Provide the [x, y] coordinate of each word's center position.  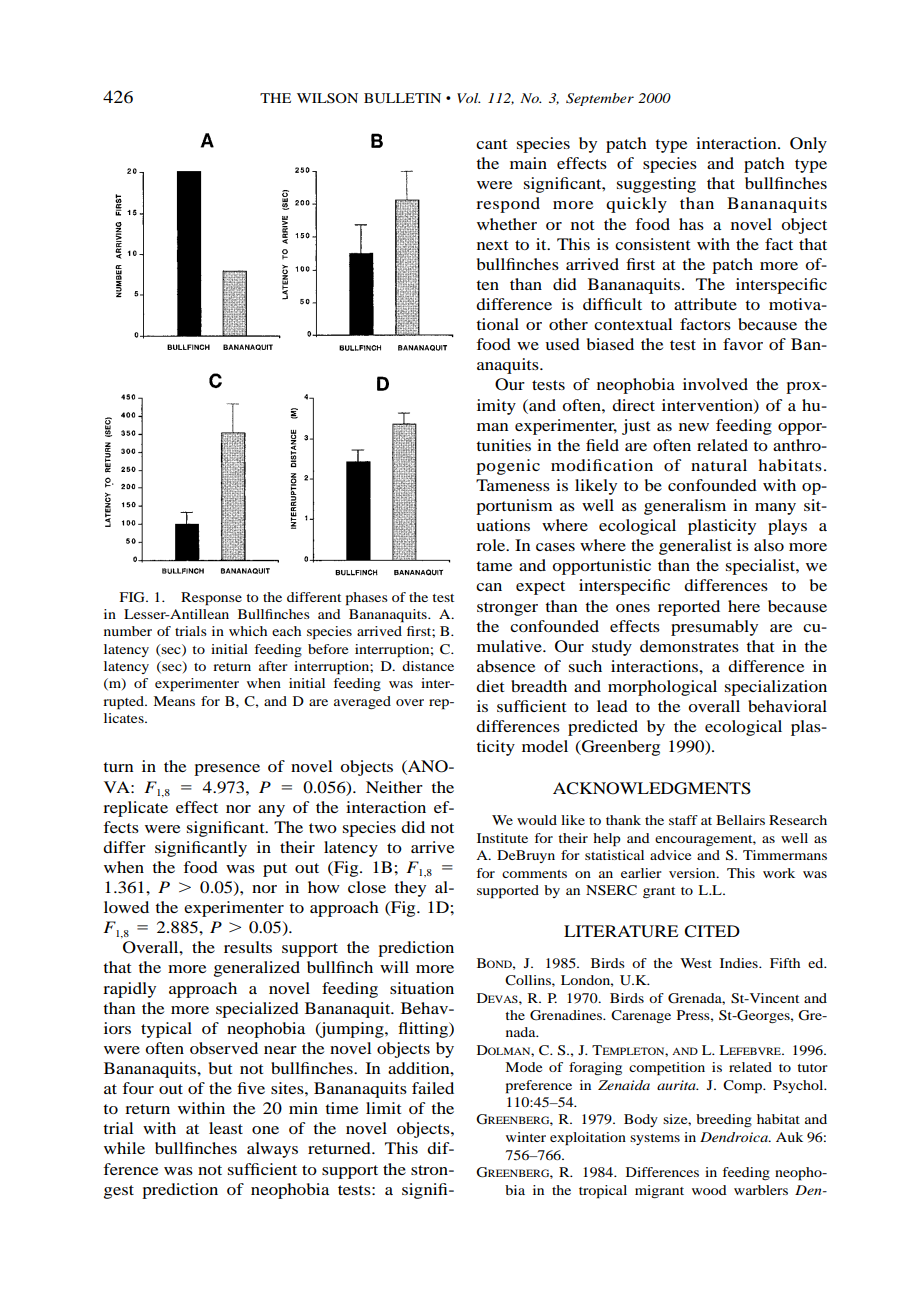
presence [227, 770]
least [226, 1128]
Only [808, 145]
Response [211, 599]
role [492, 545]
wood [709, 1190]
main [528, 163]
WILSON [327, 98]
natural [719, 465]
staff [683, 820]
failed [433, 1088]
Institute [502, 838]
